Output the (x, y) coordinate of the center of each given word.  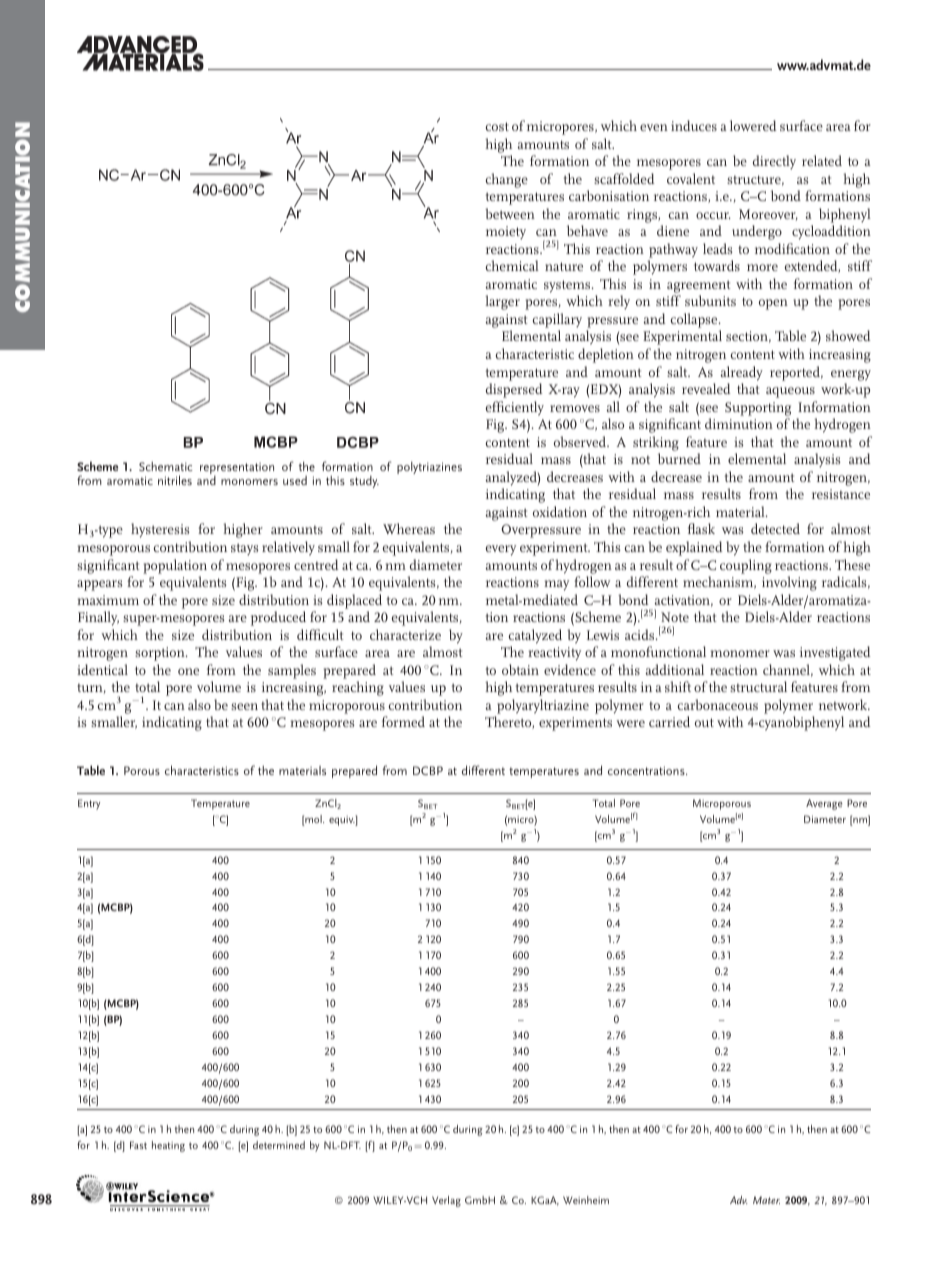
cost (497, 126)
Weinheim (586, 1200)
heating (168, 1146)
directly (774, 162)
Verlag (446, 1201)
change (507, 180)
